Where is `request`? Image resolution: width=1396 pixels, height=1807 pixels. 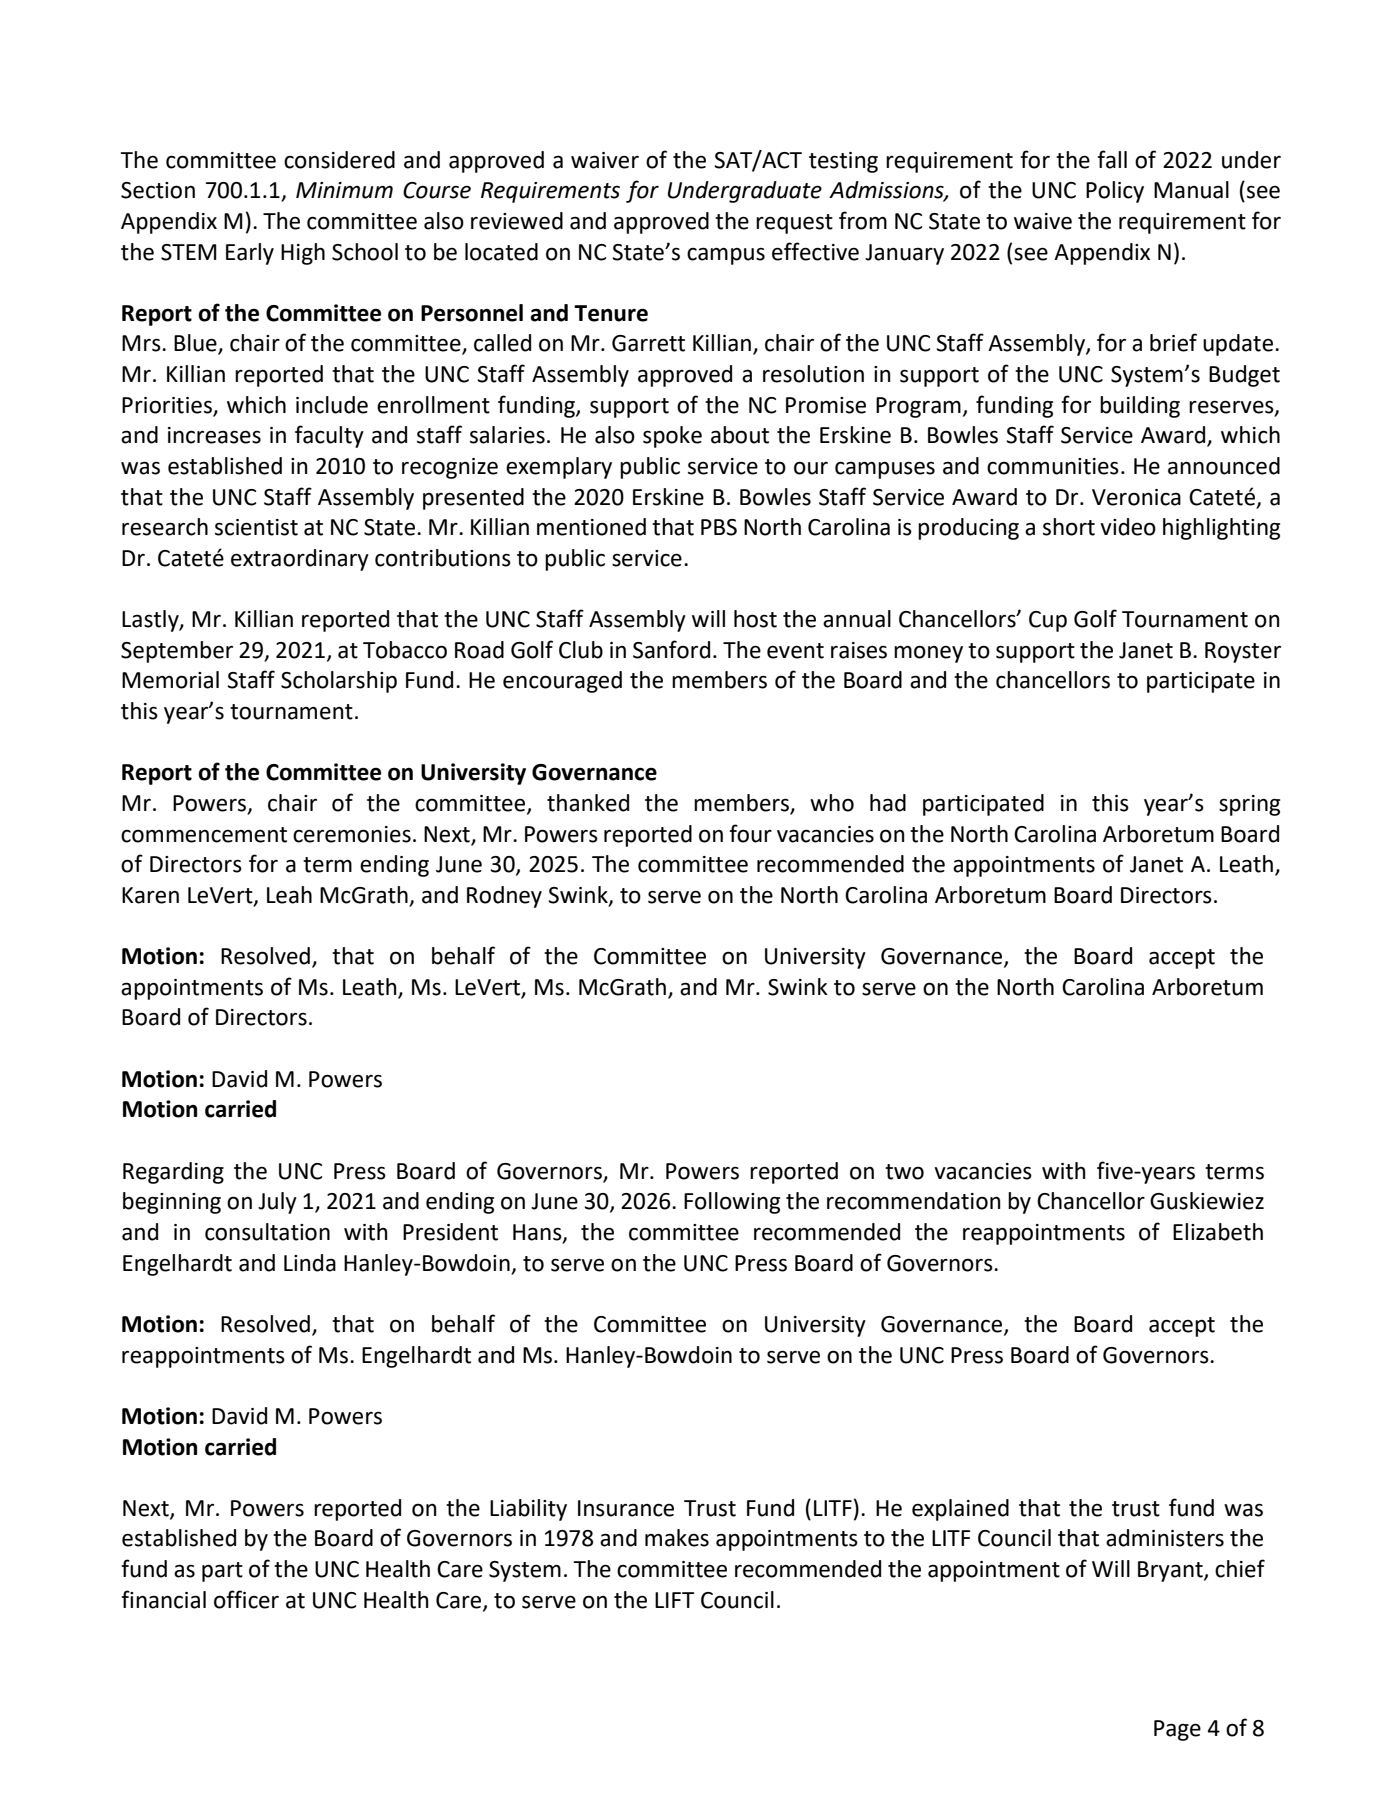 request is located at coordinates (794, 224).
